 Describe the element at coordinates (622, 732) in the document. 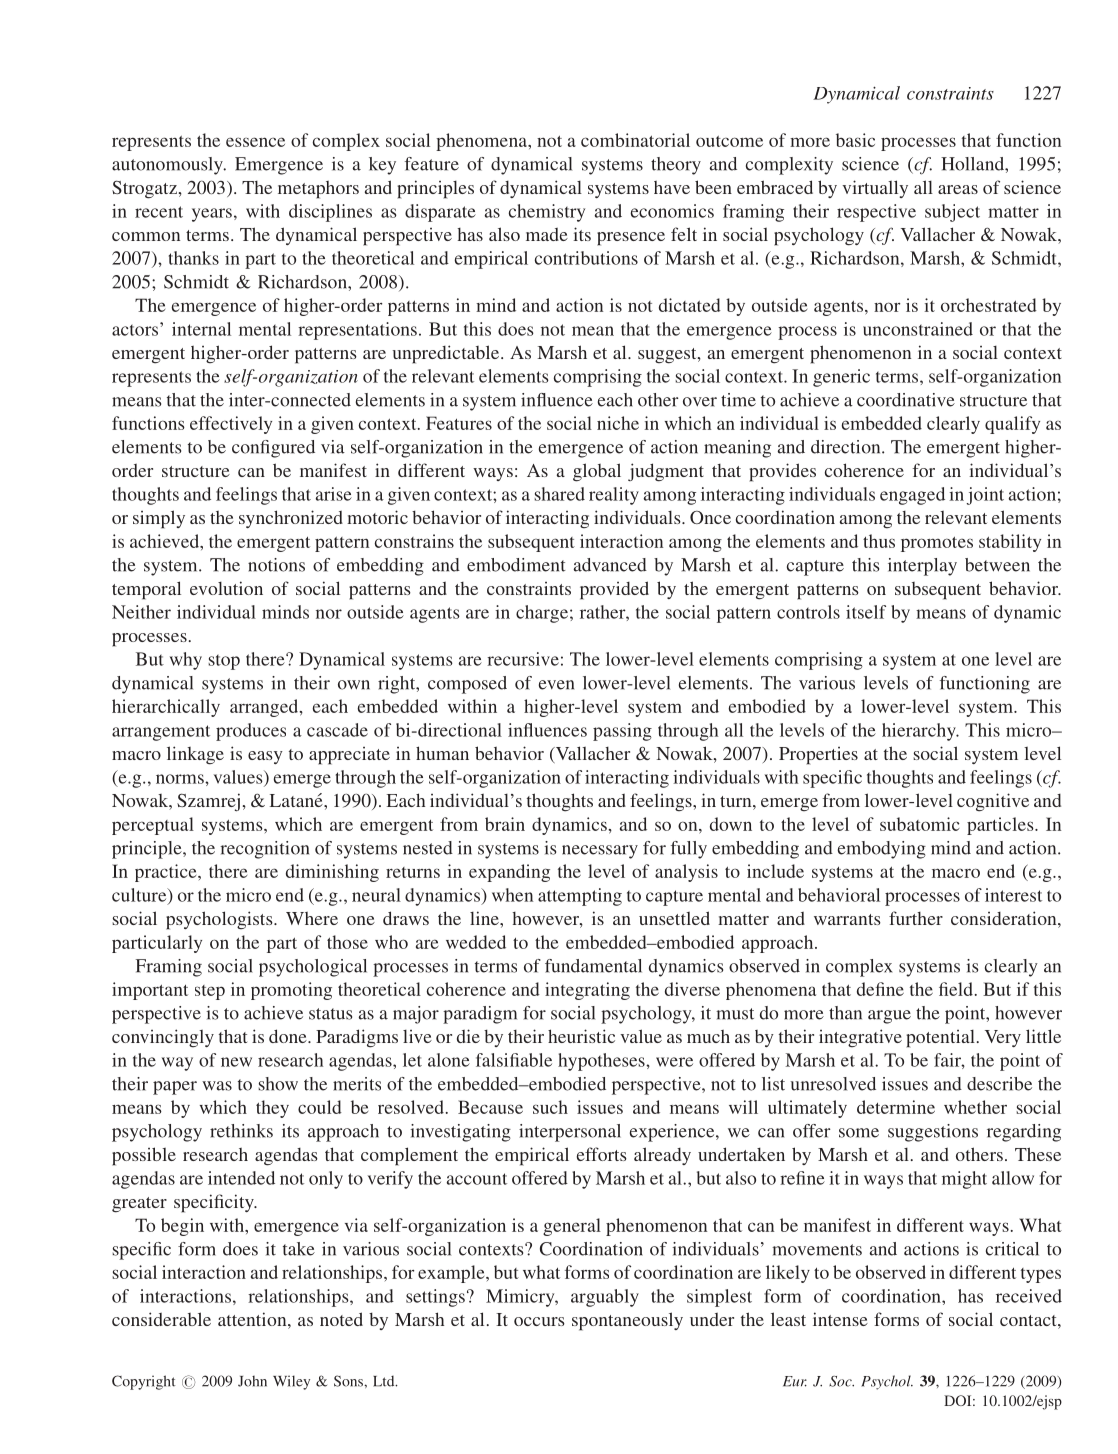

I see `passing` at that location.
